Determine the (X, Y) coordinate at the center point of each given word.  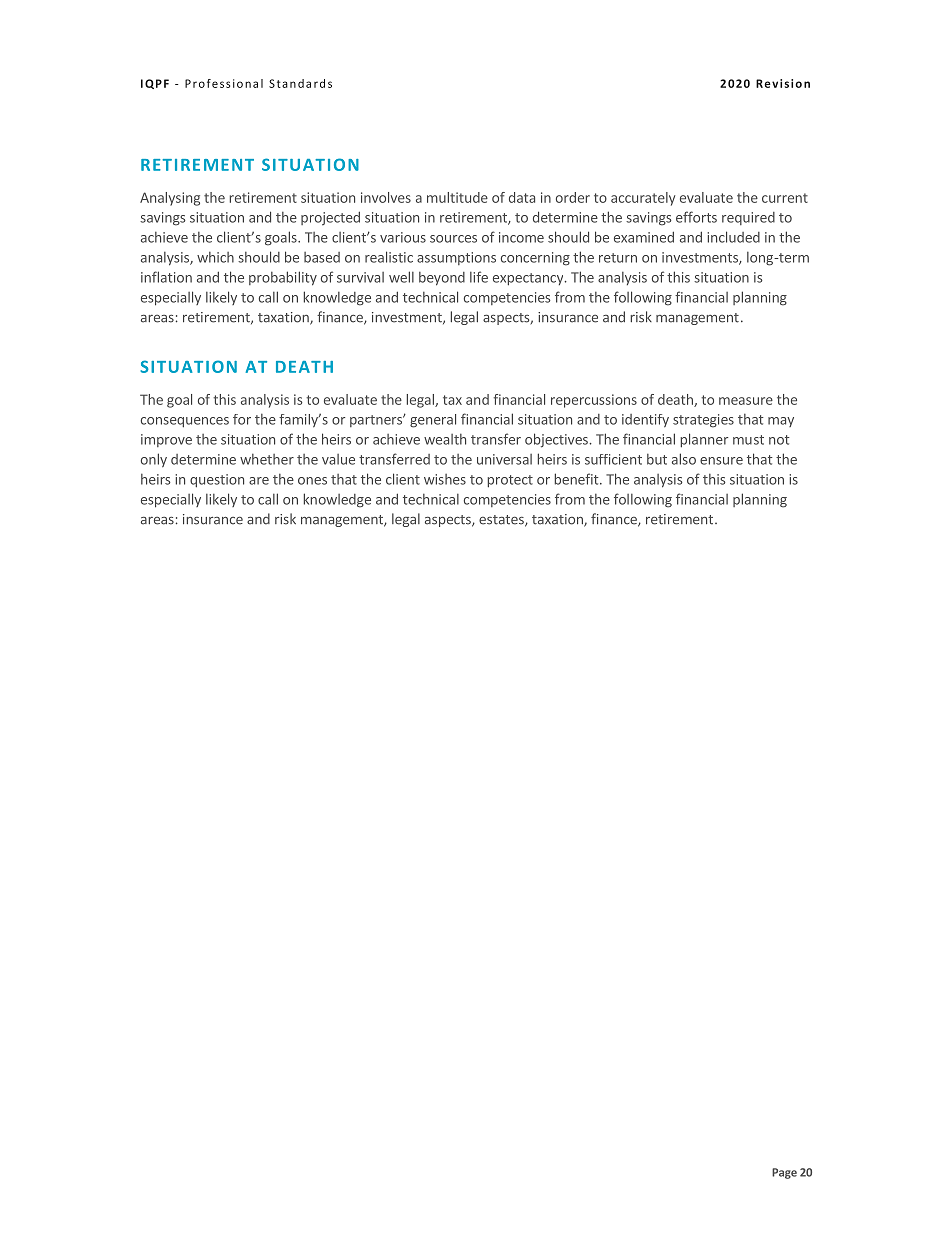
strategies (703, 421)
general (433, 421)
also (684, 459)
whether (267, 459)
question (217, 481)
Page (784, 1173)
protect (510, 481)
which (215, 257)
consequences (185, 422)
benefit (577, 479)
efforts (696, 217)
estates (502, 521)
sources (453, 239)
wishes (445, 479)
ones (312, 481)
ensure (721, 461)
